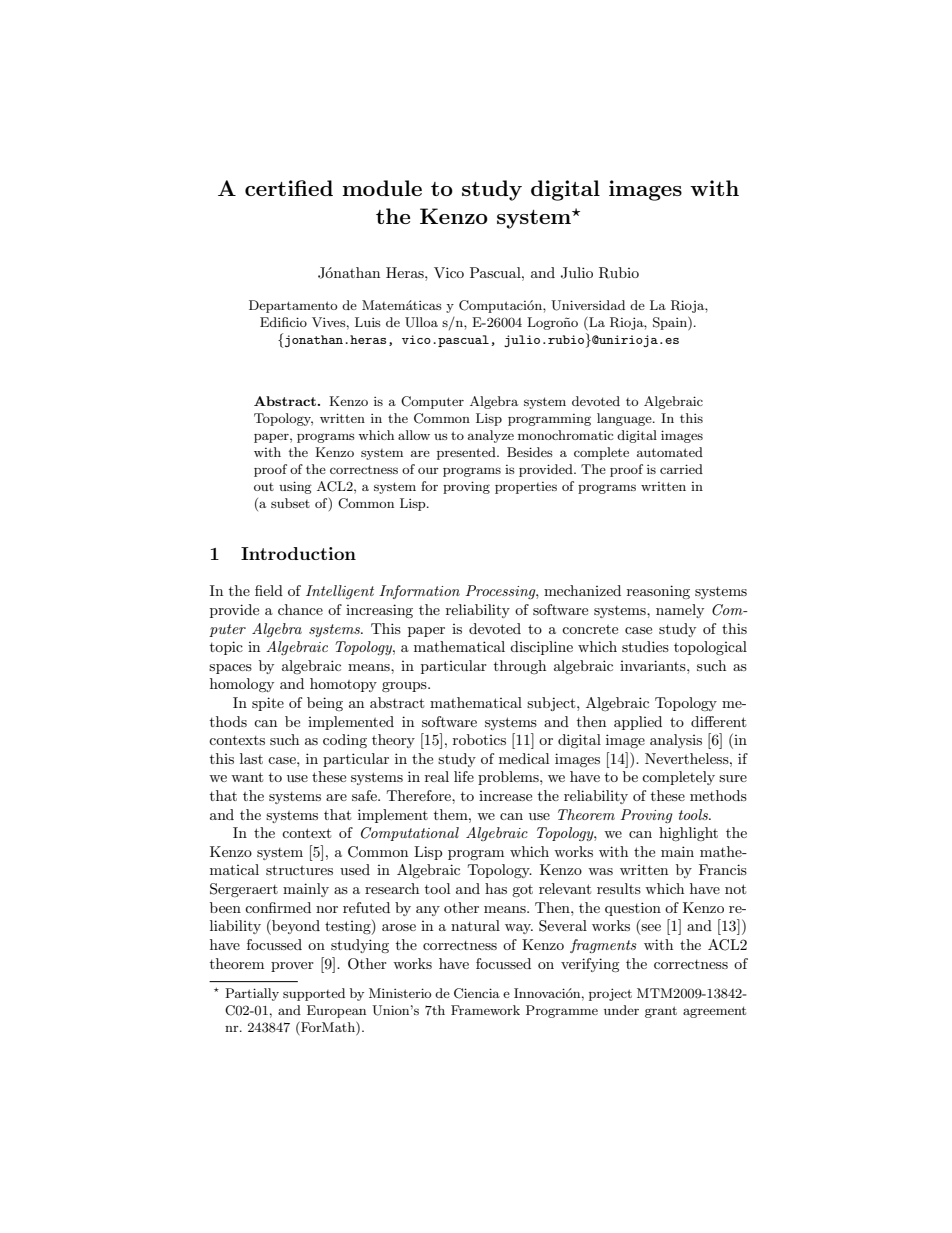 The image size is (952, 1233). I want to click on certified, so click(289, 188).
